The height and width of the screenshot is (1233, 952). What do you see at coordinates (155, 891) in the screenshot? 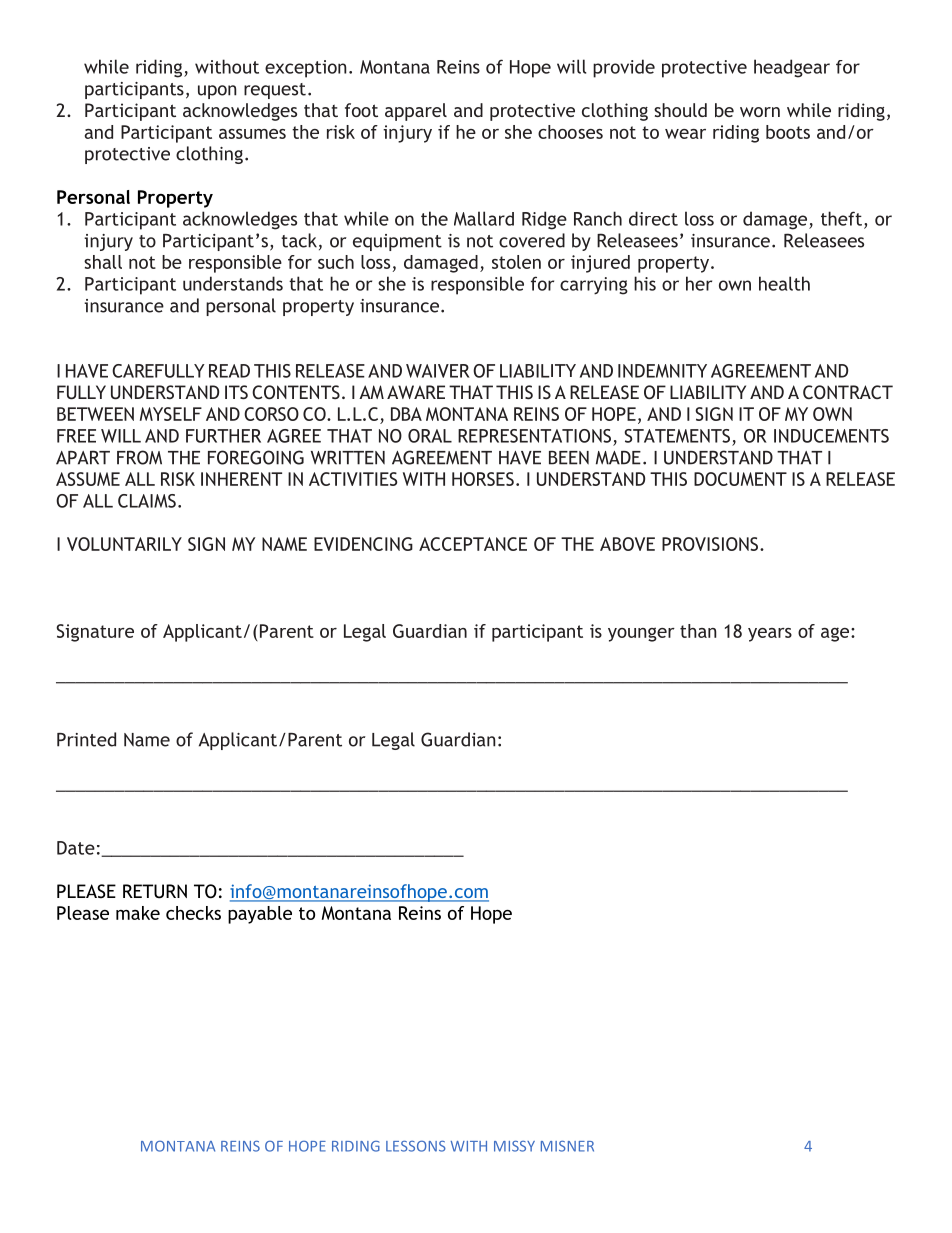
I see `RETURN` at bounding box center [155, 891].
